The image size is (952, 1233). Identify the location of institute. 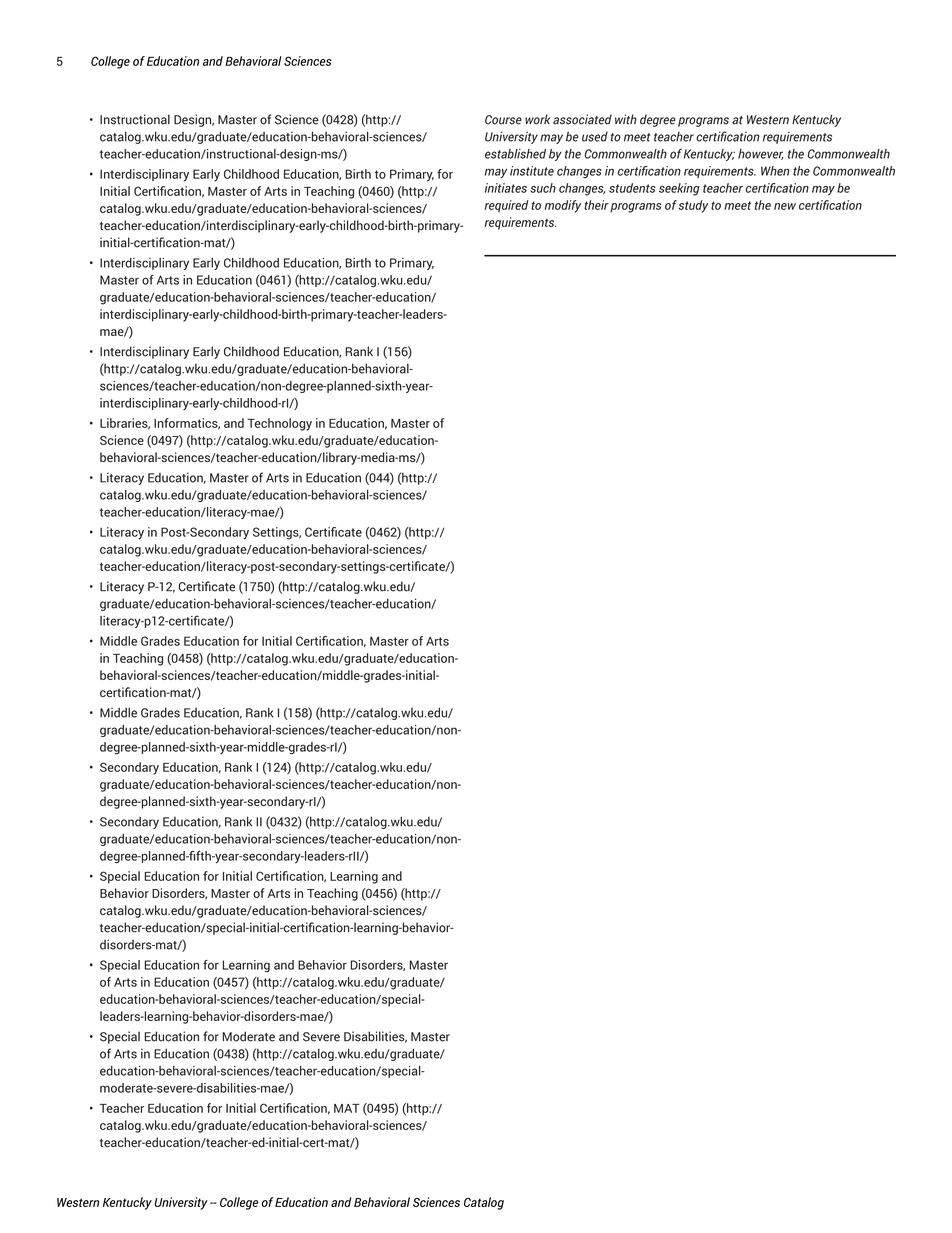
(532, 171).
